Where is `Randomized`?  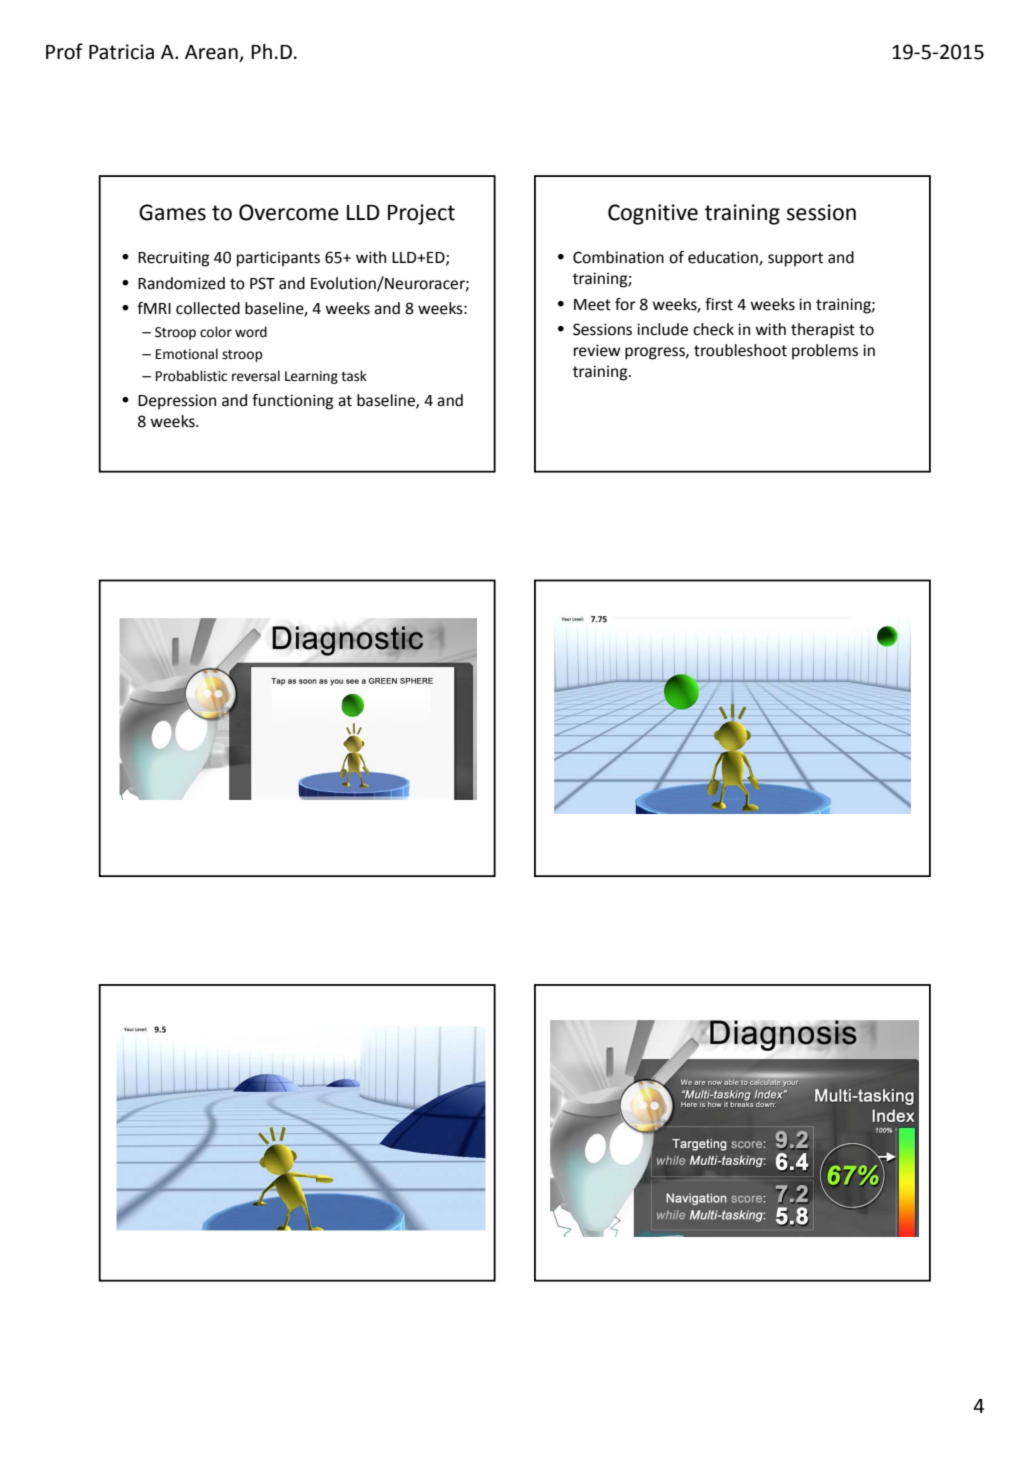
Randomized is located at coordinates (181, 283).
